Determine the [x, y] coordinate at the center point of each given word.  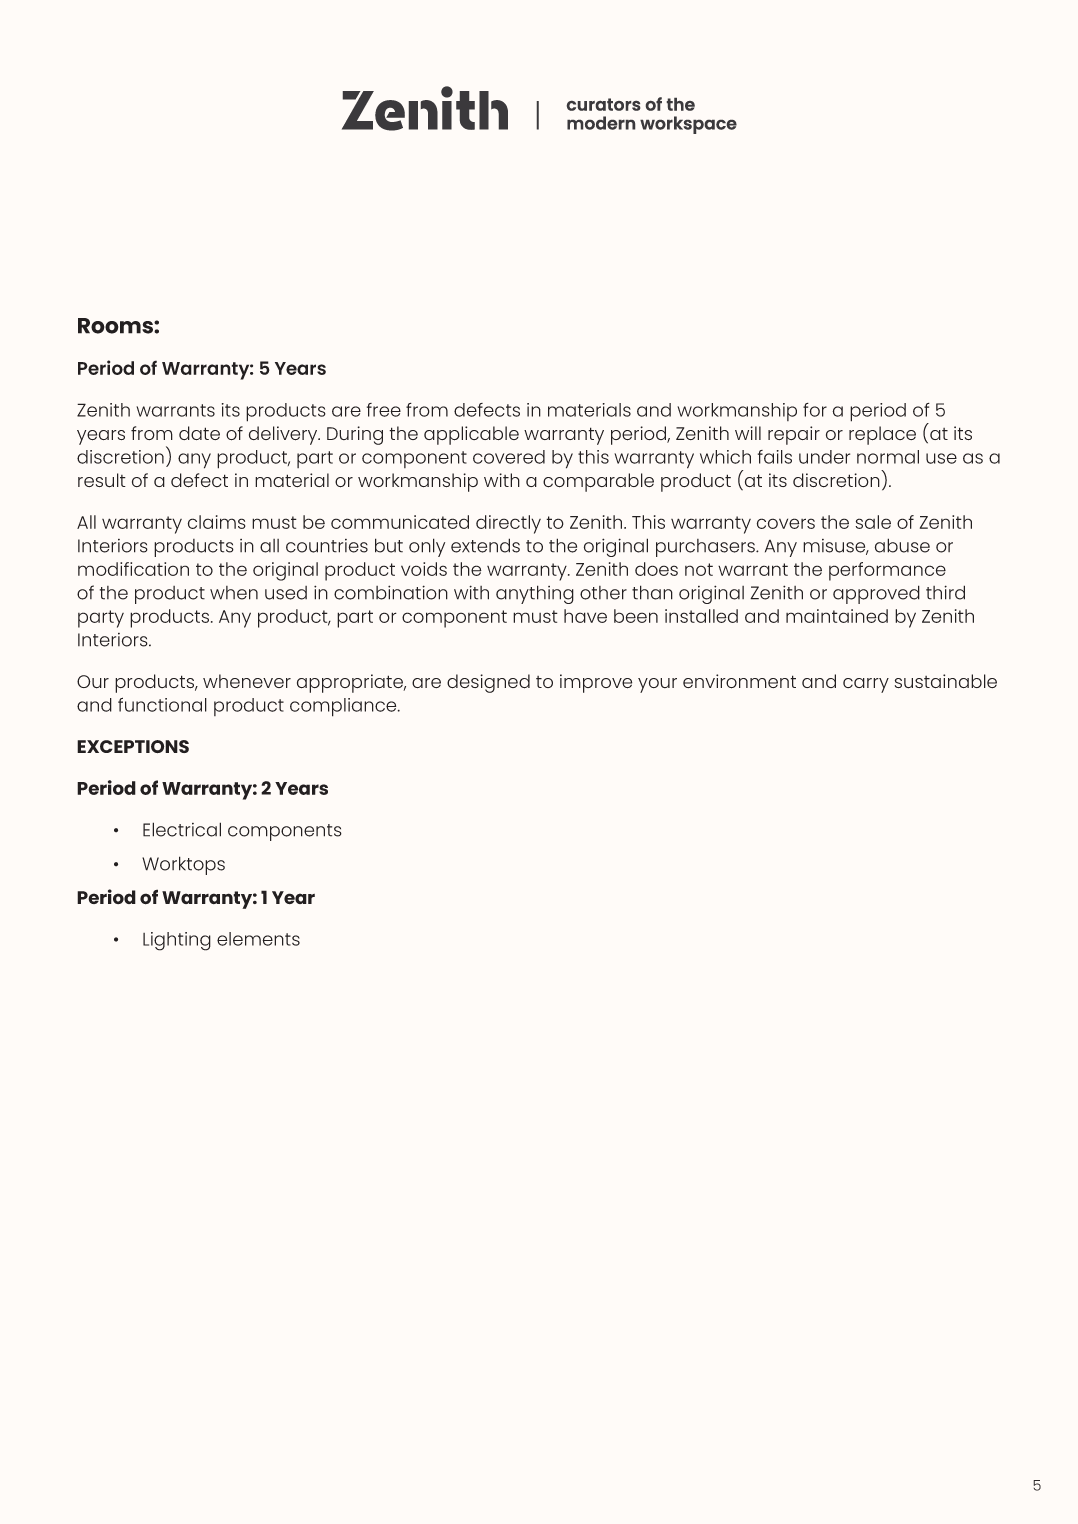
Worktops [183, 865]
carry [866, 685]
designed [488, 683]
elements [258, 939]
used [286, 593]
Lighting [177, 941]
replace [882, 435]
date [199, 433]
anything [535, 594]
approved [876, 594]
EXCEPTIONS [133, 746]
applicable [471, 435]
